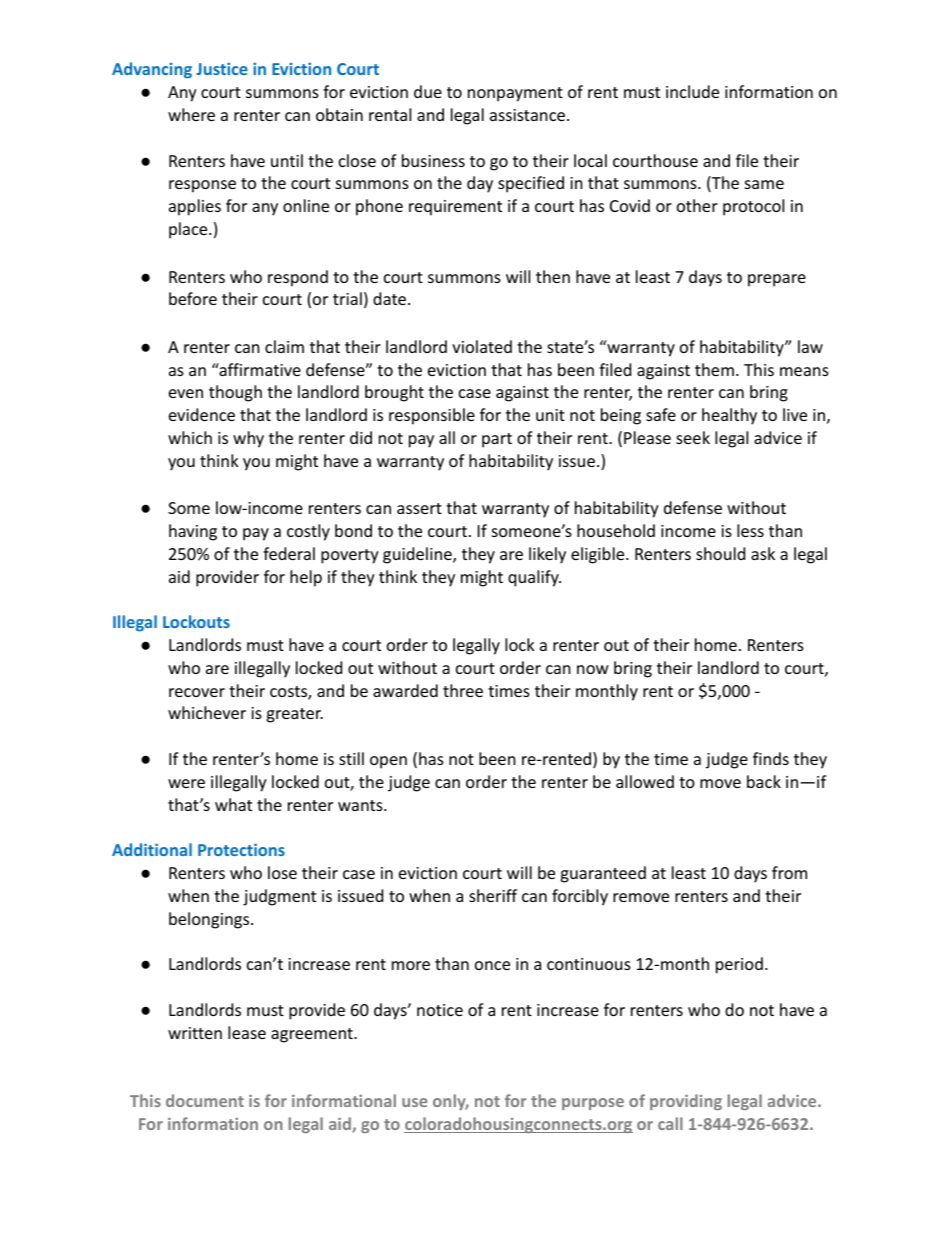  Describe the element at coordinates (714, 369) in the document. I see `them` at that location.
